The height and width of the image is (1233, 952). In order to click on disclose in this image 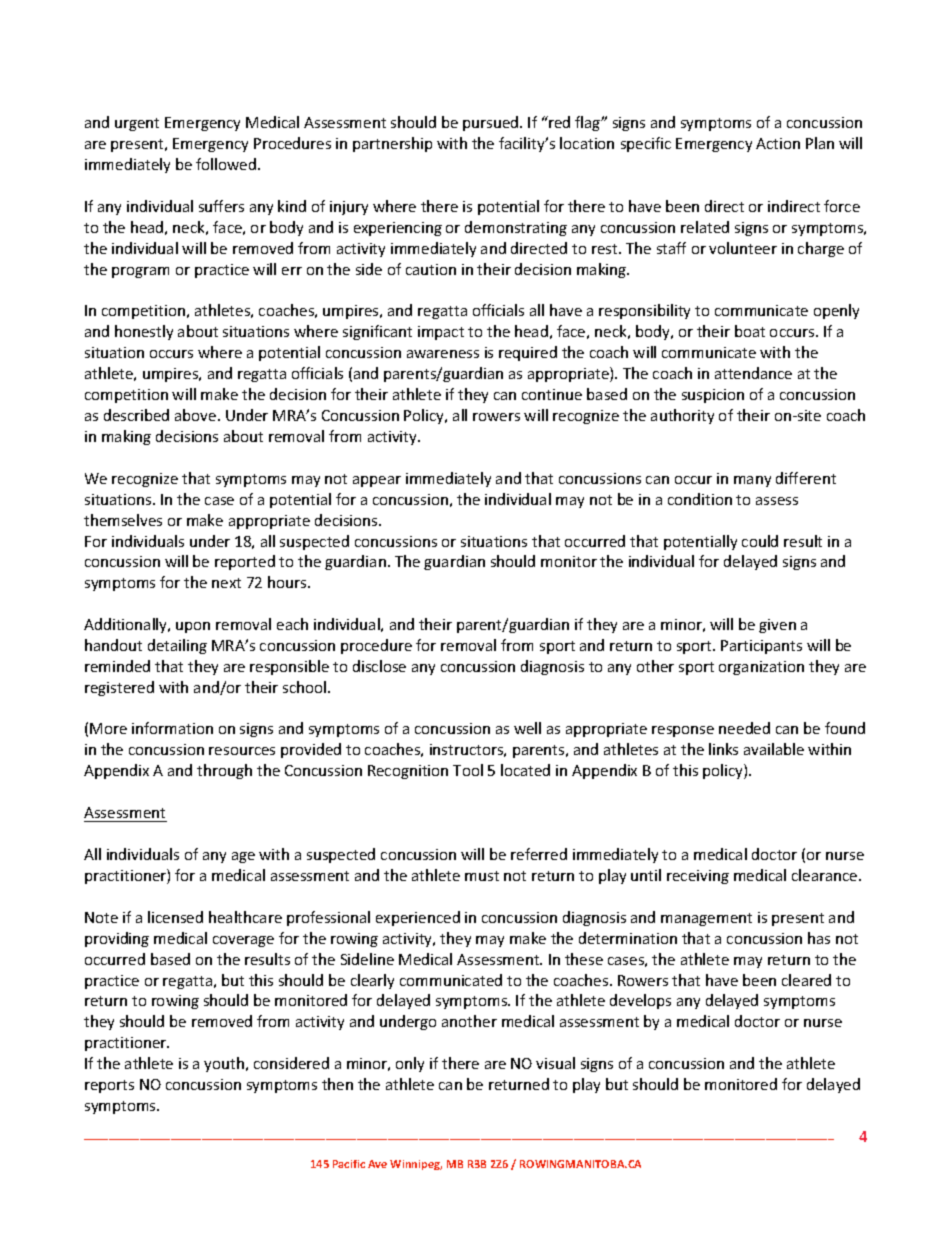, I will do `click(379, 666)`.
